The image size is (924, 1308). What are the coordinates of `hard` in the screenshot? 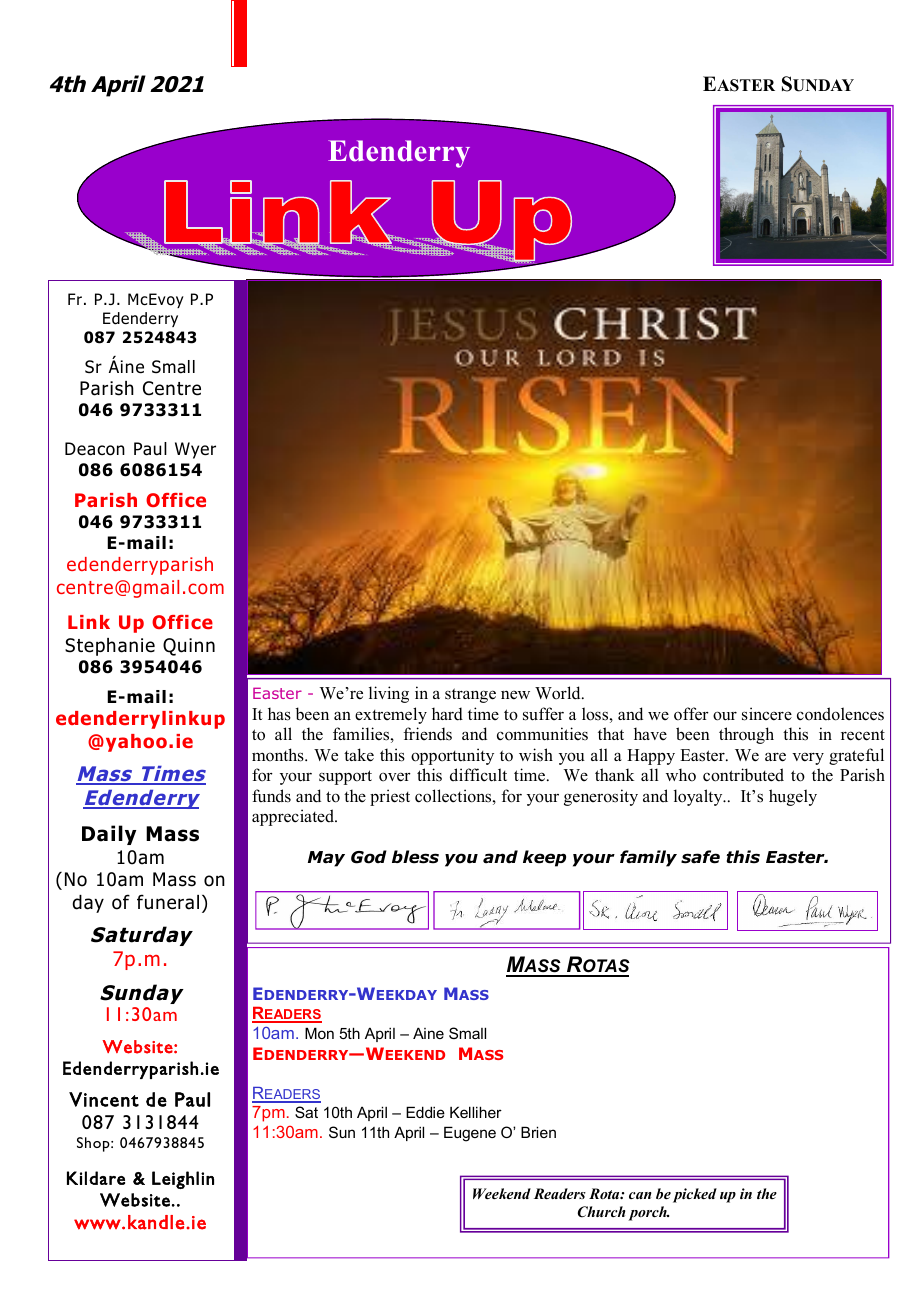 It's located at (447, 714).
